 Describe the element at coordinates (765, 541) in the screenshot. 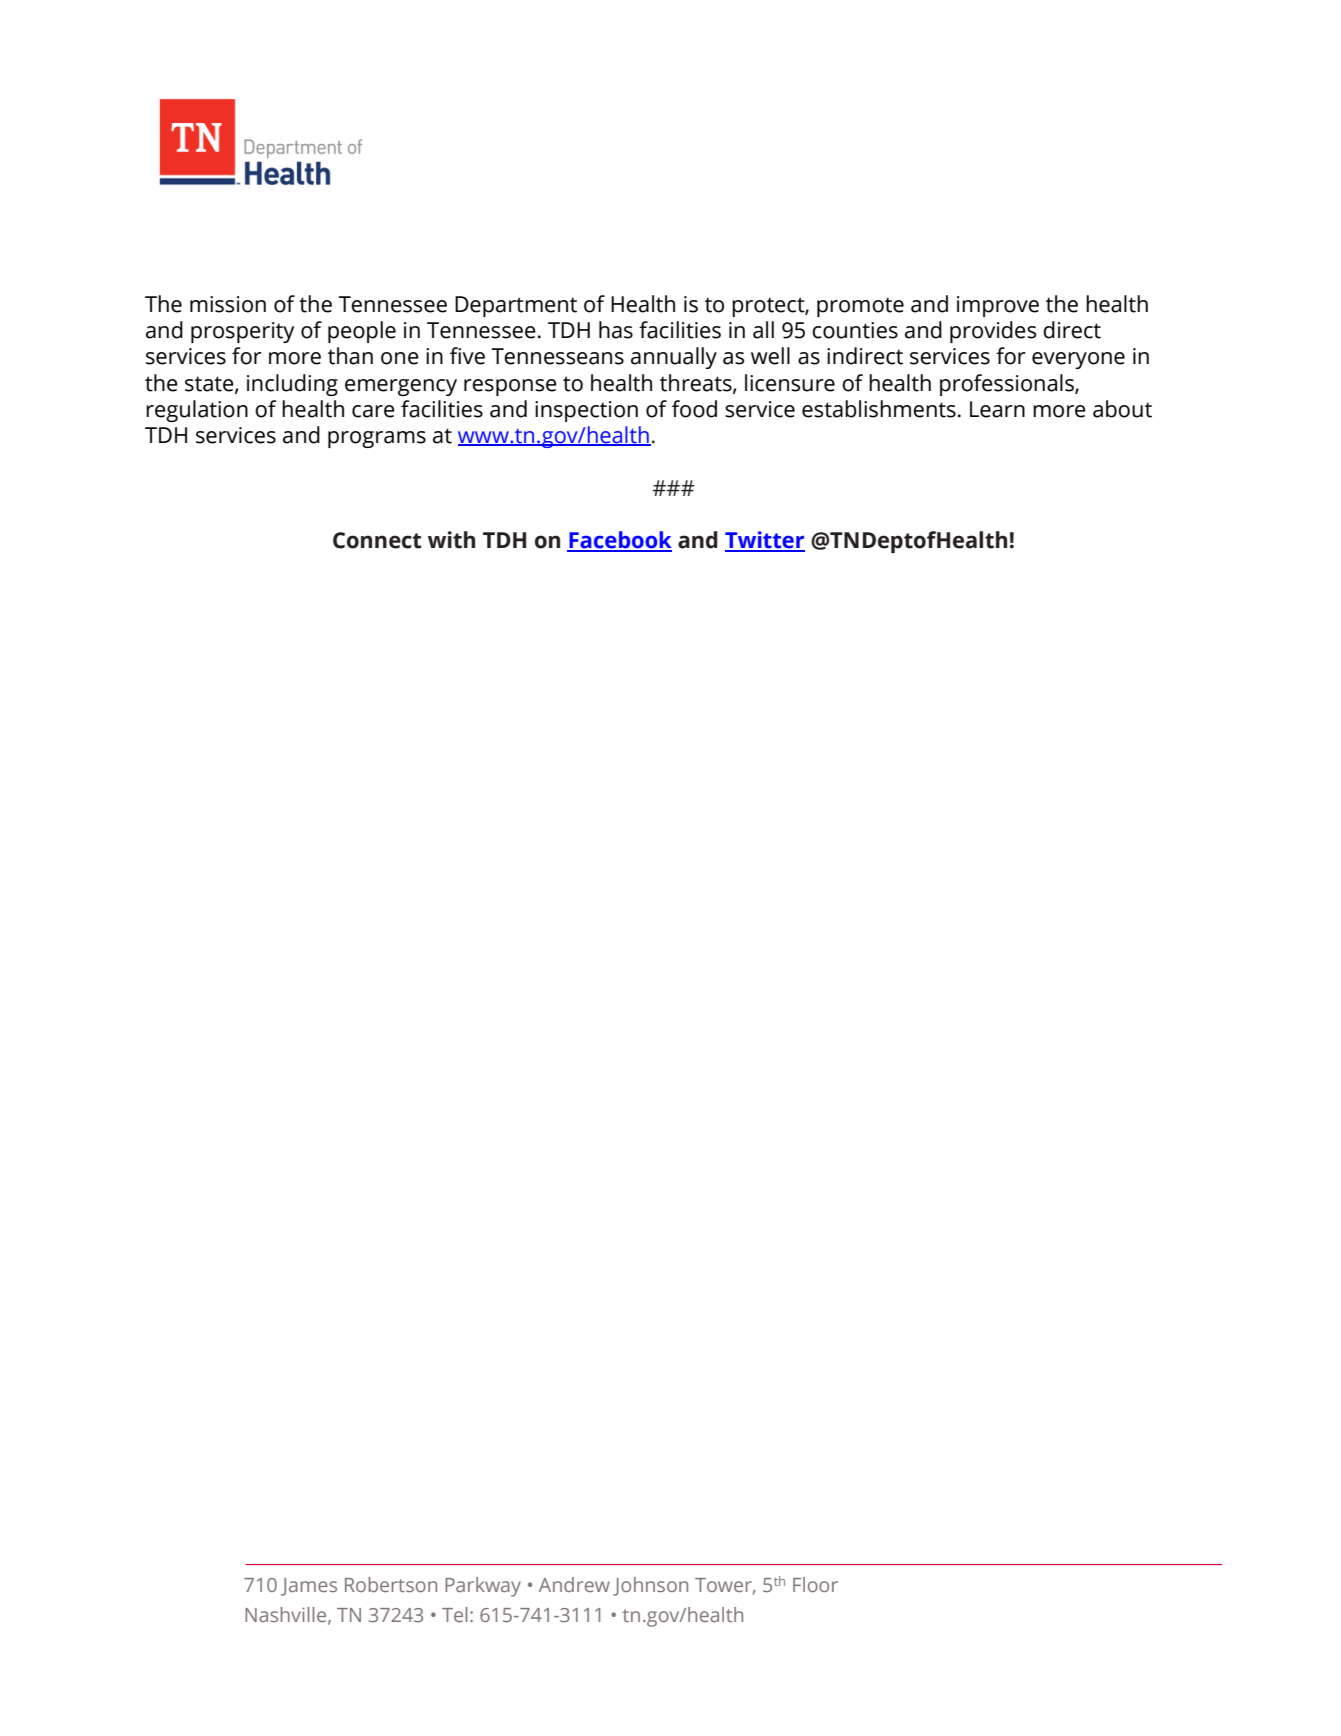

I see `Twitter` at that location.
